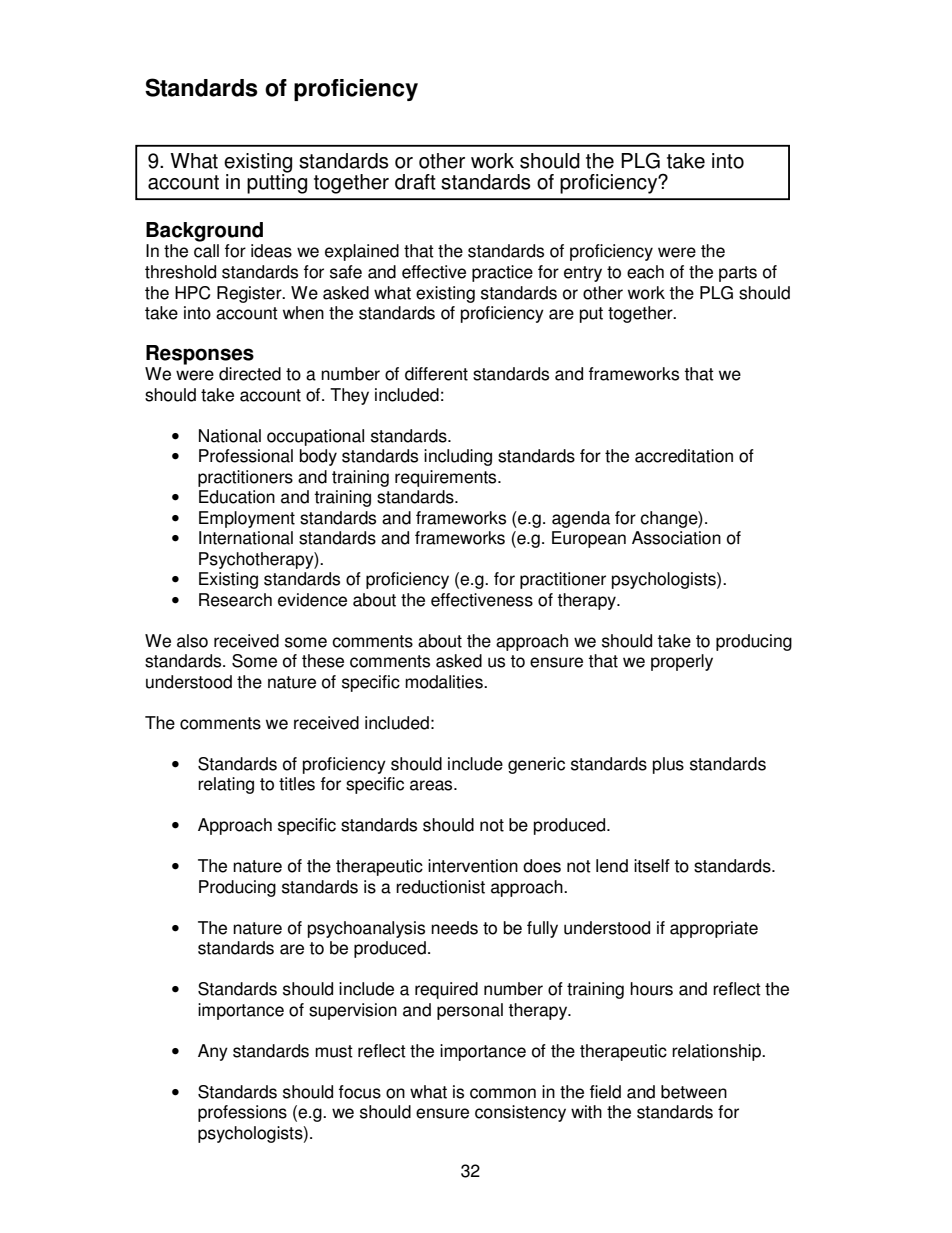 The height and width of the screenshot is (1233, 952). I want to click on putting, so click(277, 182).
